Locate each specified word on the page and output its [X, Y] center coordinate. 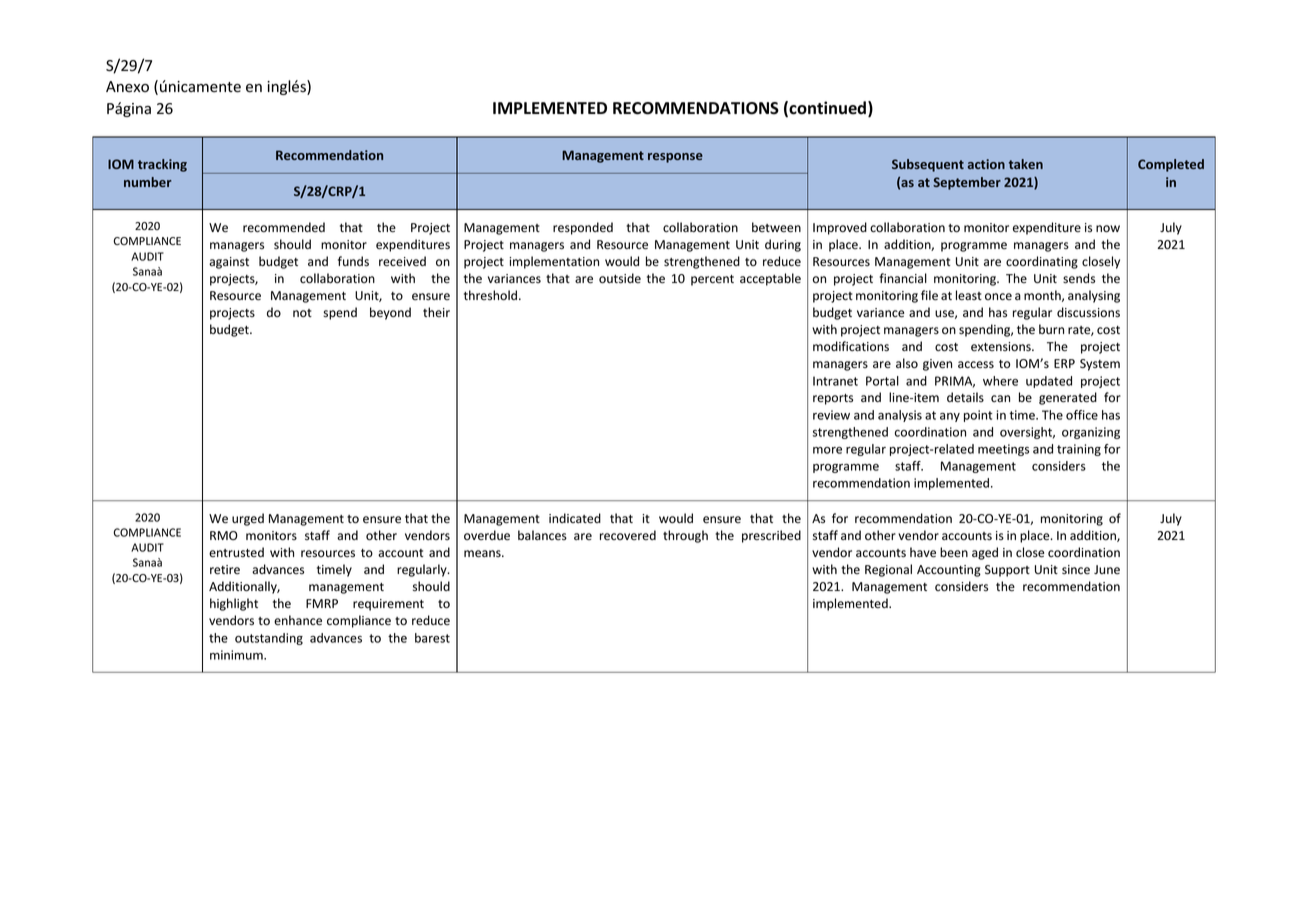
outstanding [269, 639]
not [302, 313]
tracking [162, 165]
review [831, 415]
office [1082, 415]
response [675, 158]
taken [1026, 164]
